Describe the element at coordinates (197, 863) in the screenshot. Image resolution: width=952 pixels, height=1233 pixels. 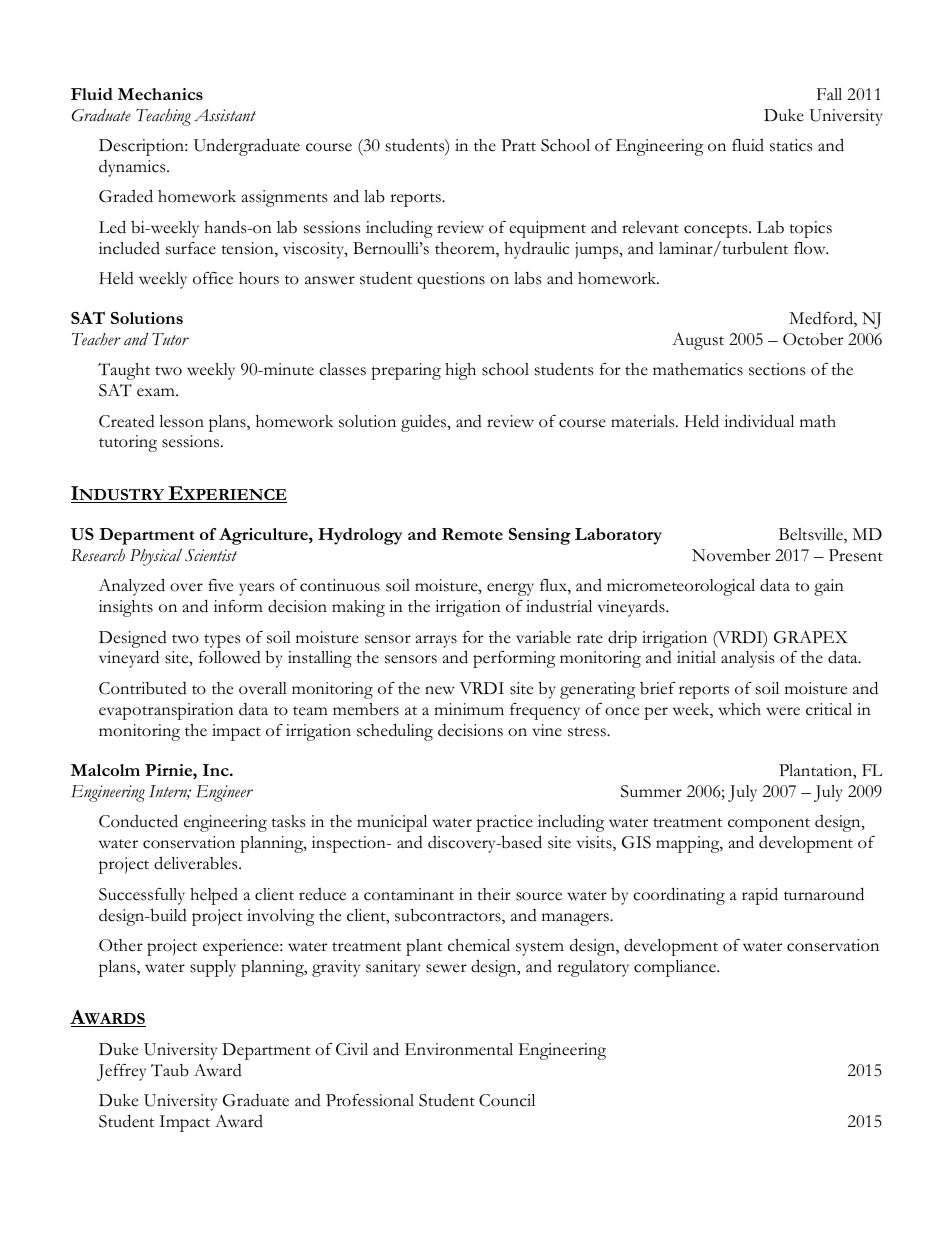
I see `deliverables` at that location.
